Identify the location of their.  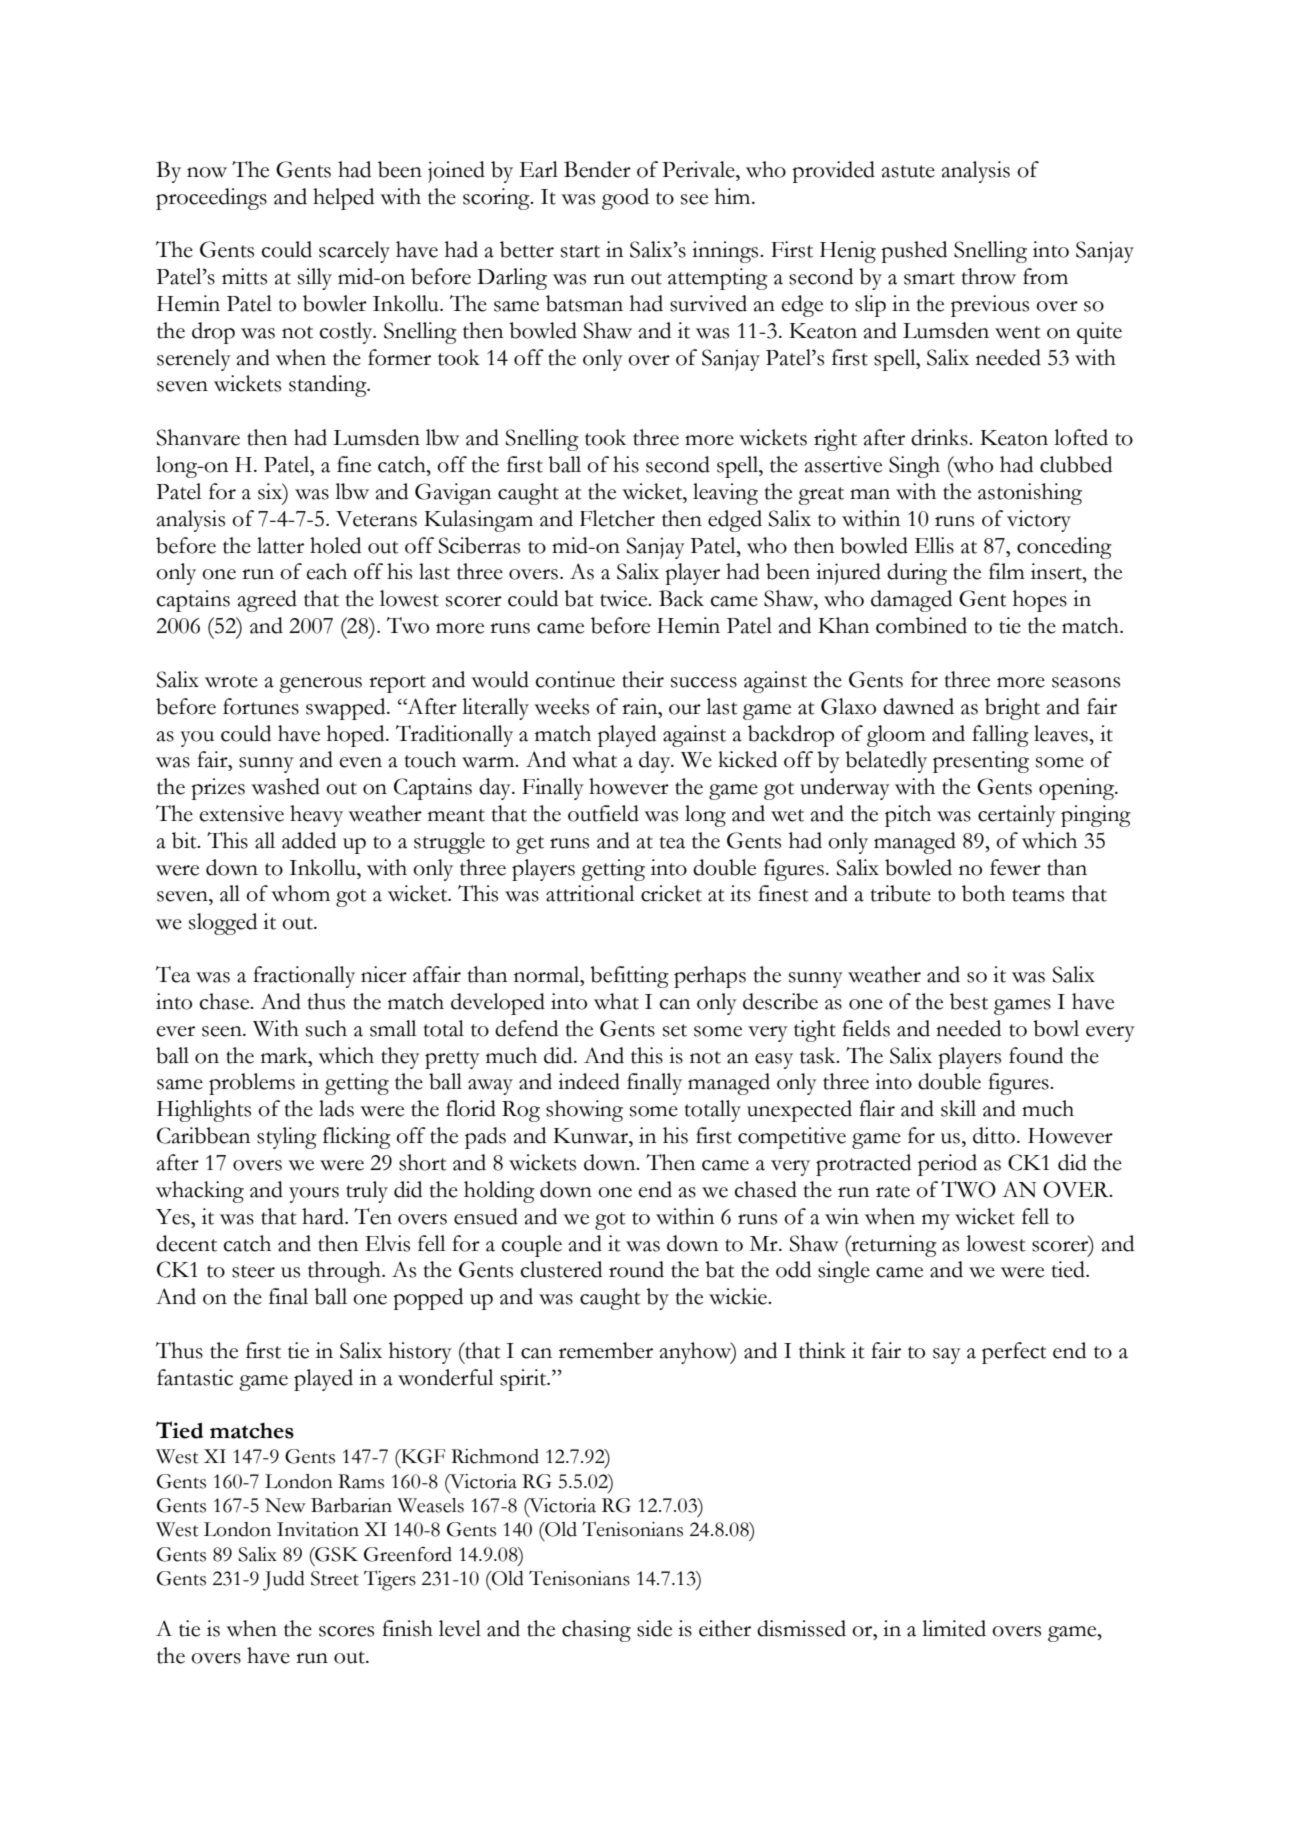
(643, 679).
